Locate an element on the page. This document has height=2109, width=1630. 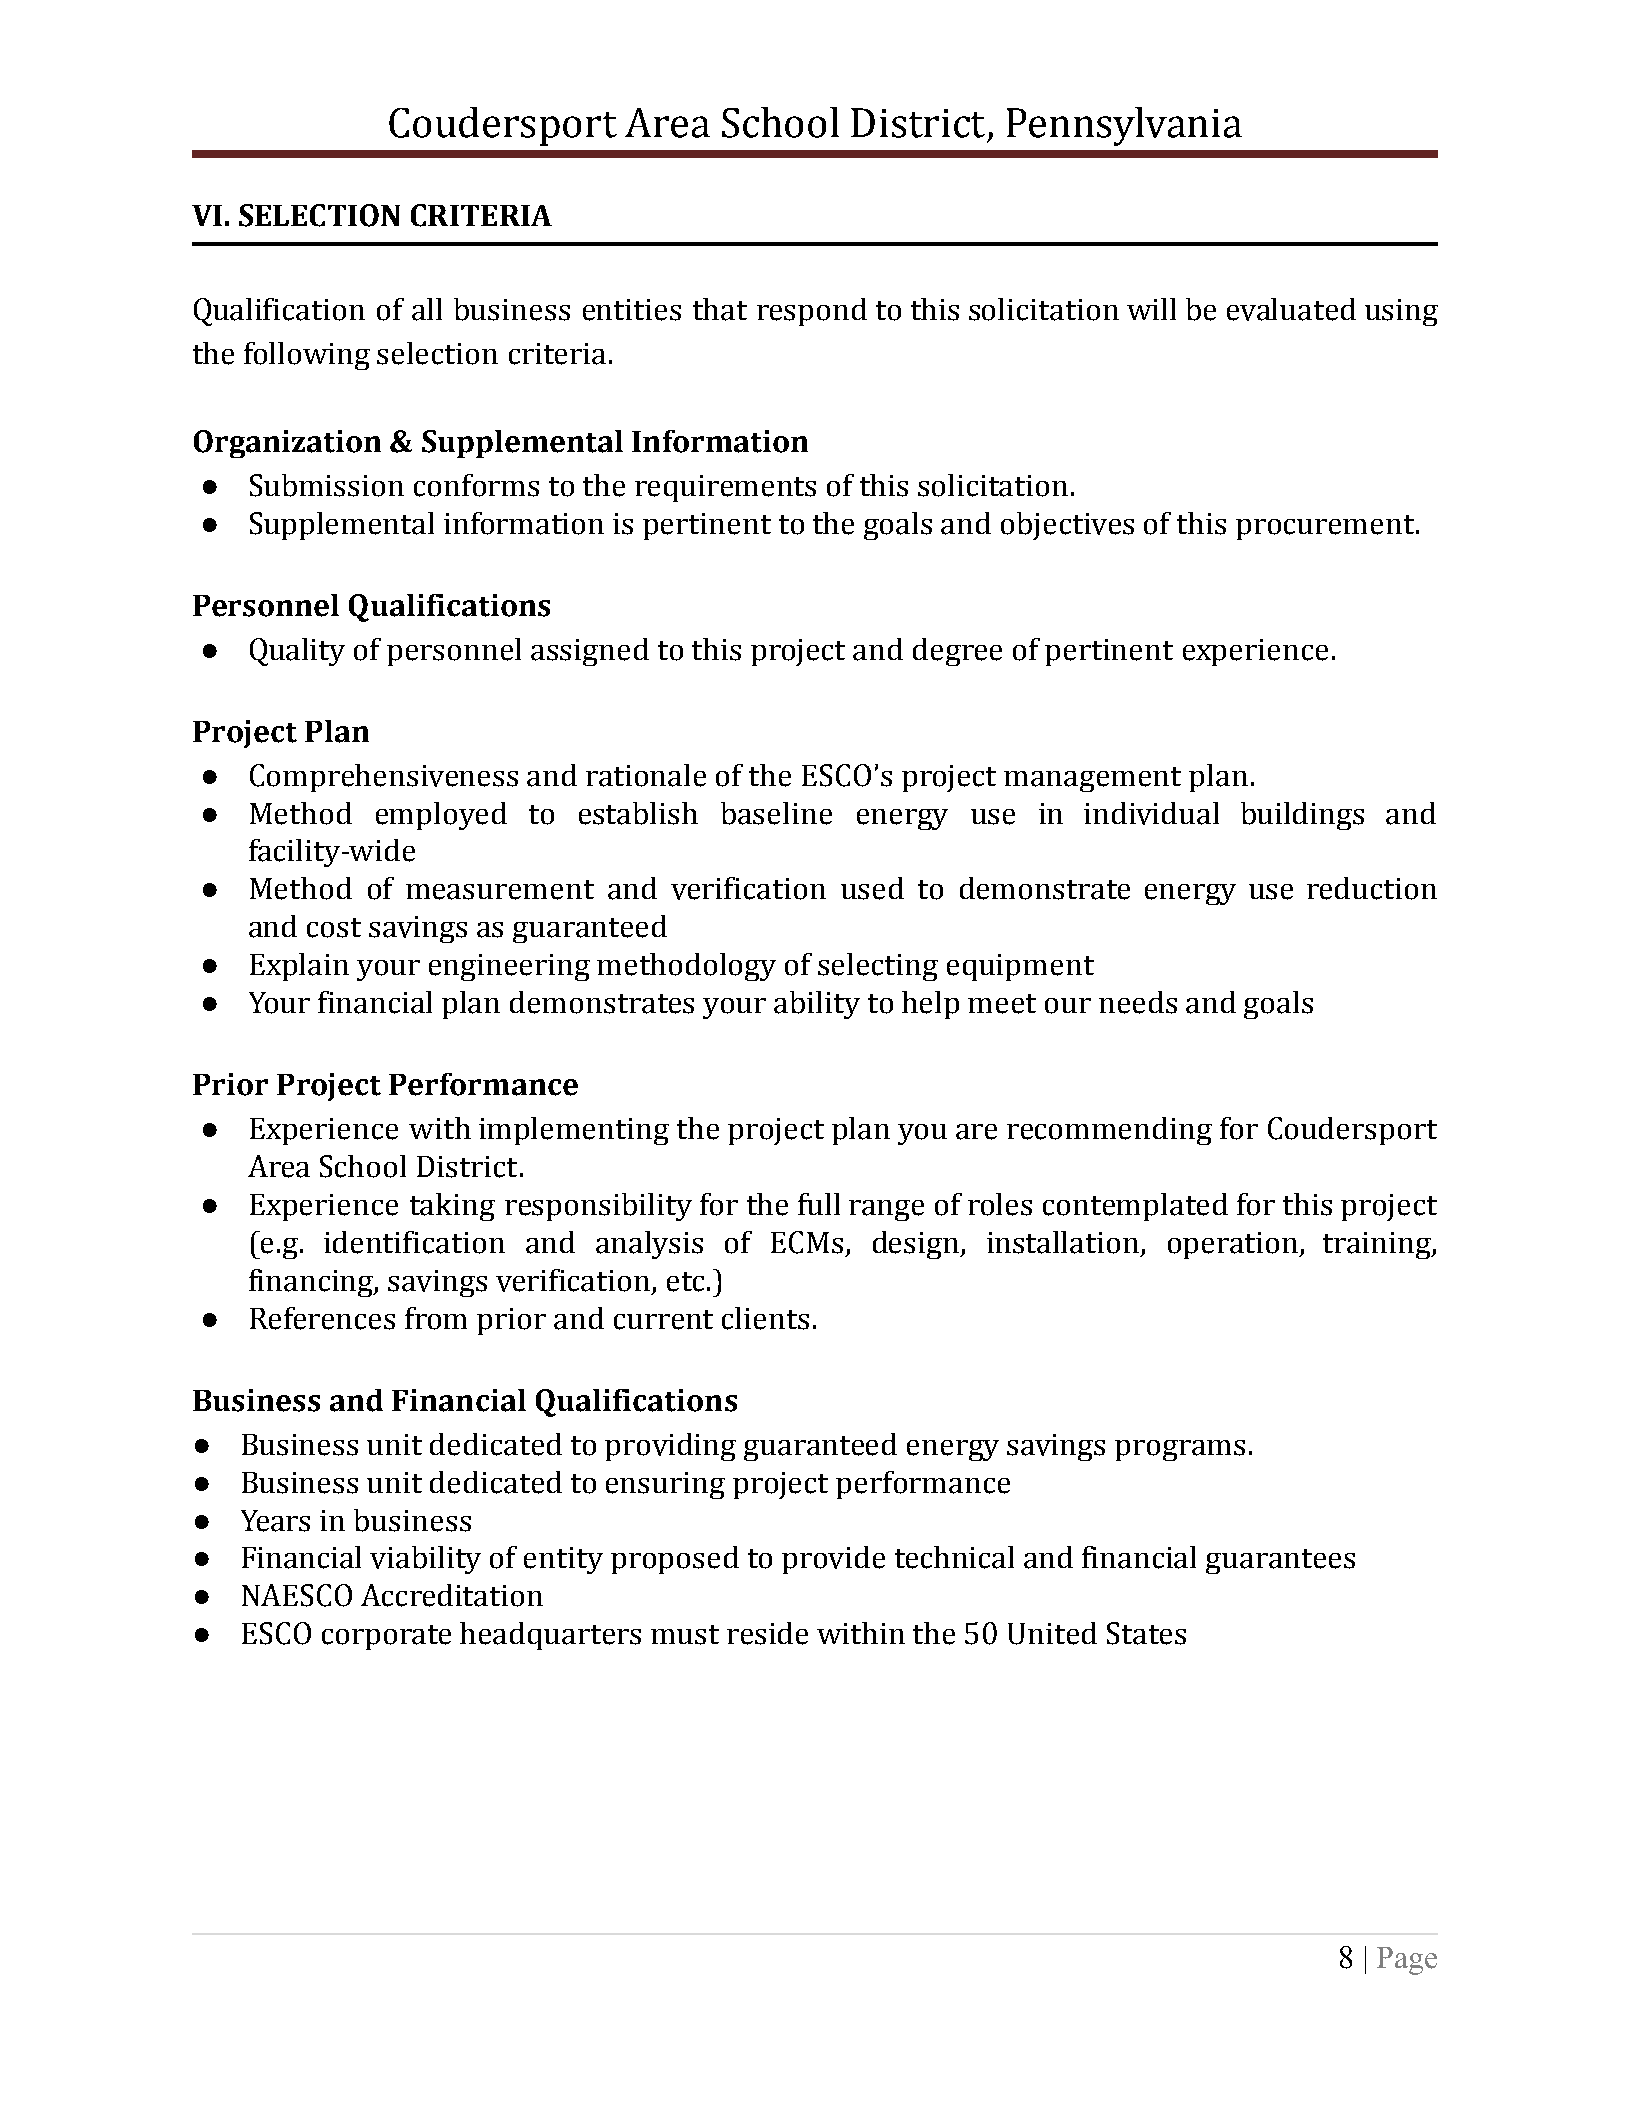
following is located at coordinates (307, 356).
